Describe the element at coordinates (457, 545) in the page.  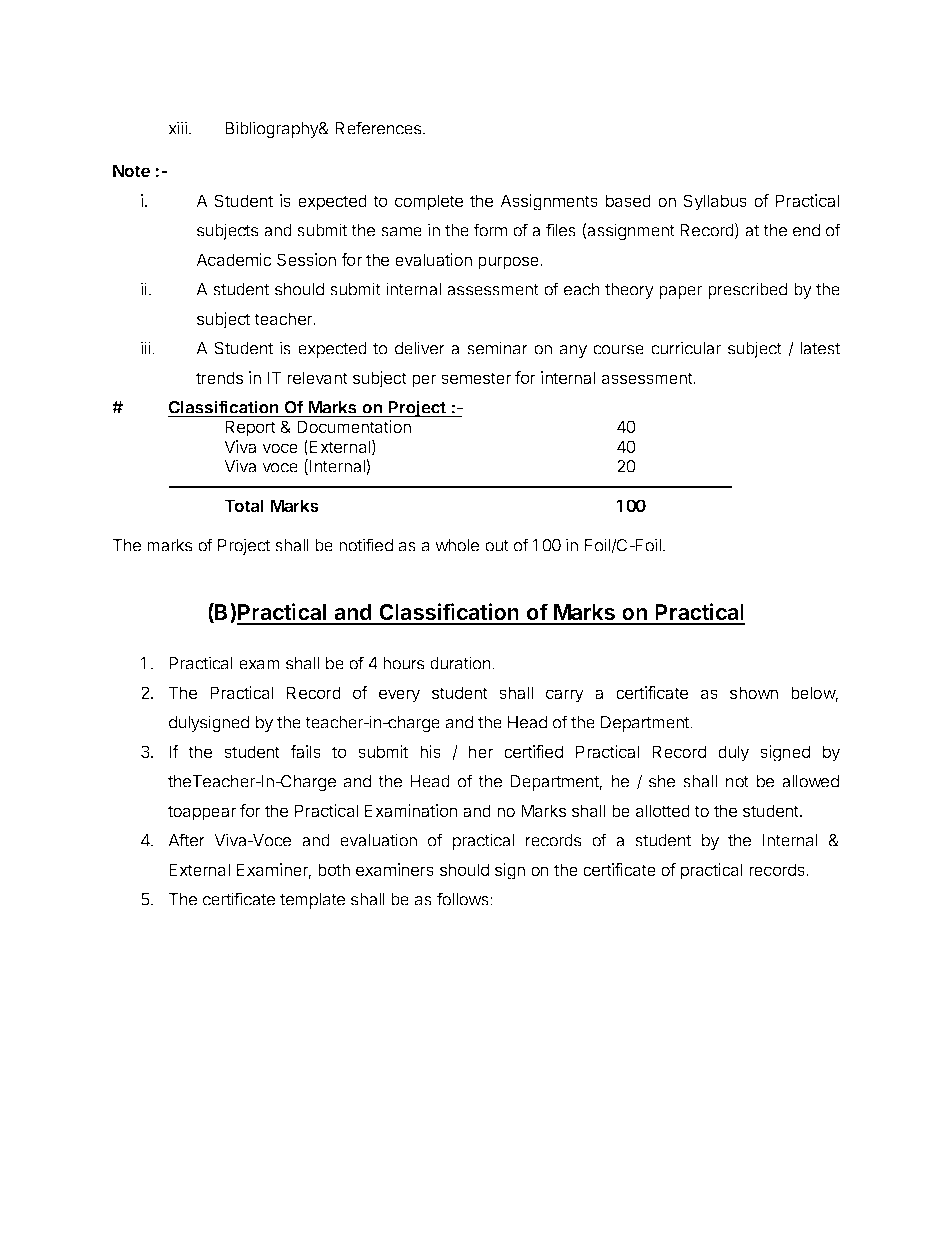
I see `whole` at that location.
